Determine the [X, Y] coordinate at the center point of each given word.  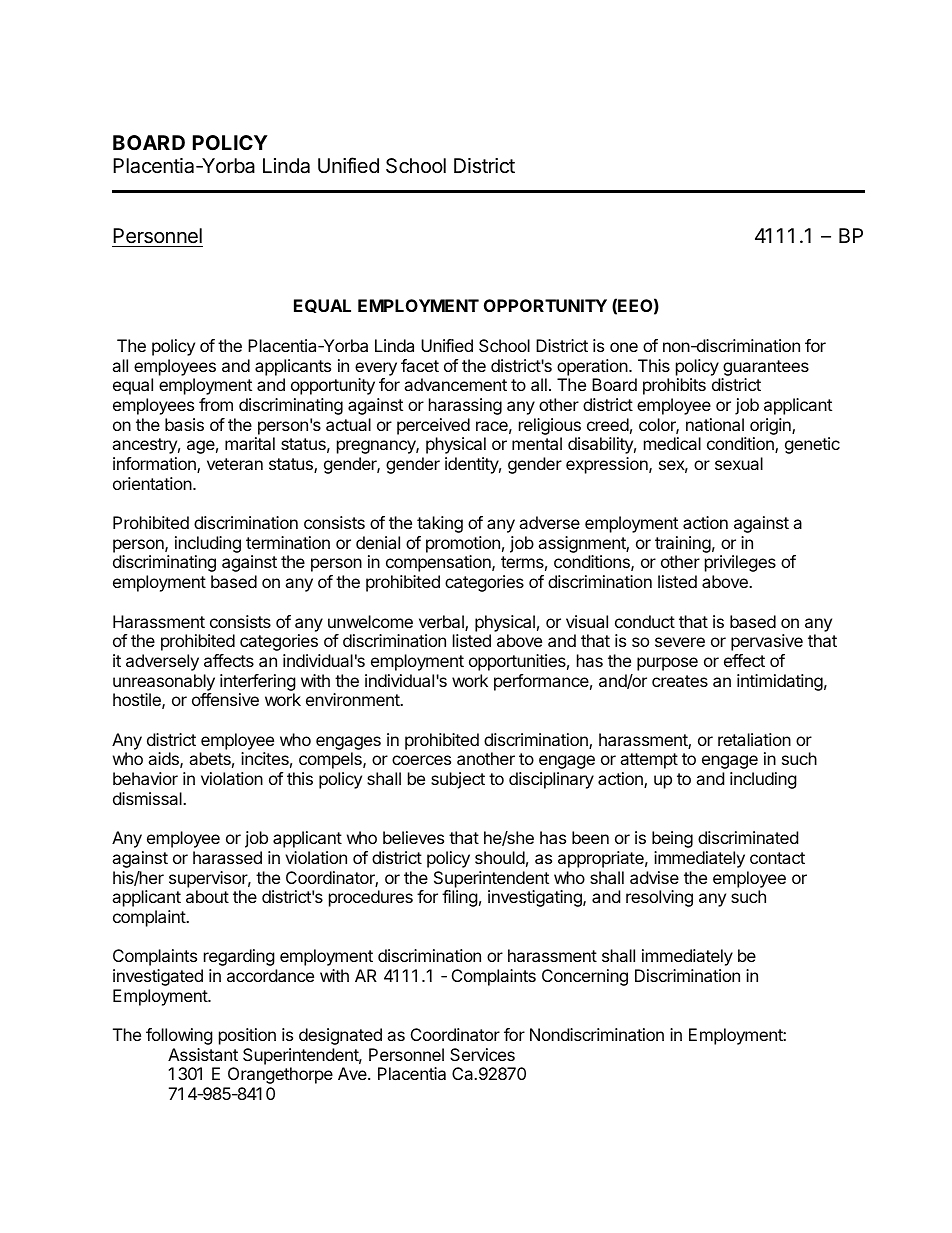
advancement [455, 384]
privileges [740, 563]
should [500, 857]
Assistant [203, 1054]
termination [288, 542]
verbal [442, 623]
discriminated [748, 837]
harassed [227, 857]
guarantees [766, 368]
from [216, 404]
